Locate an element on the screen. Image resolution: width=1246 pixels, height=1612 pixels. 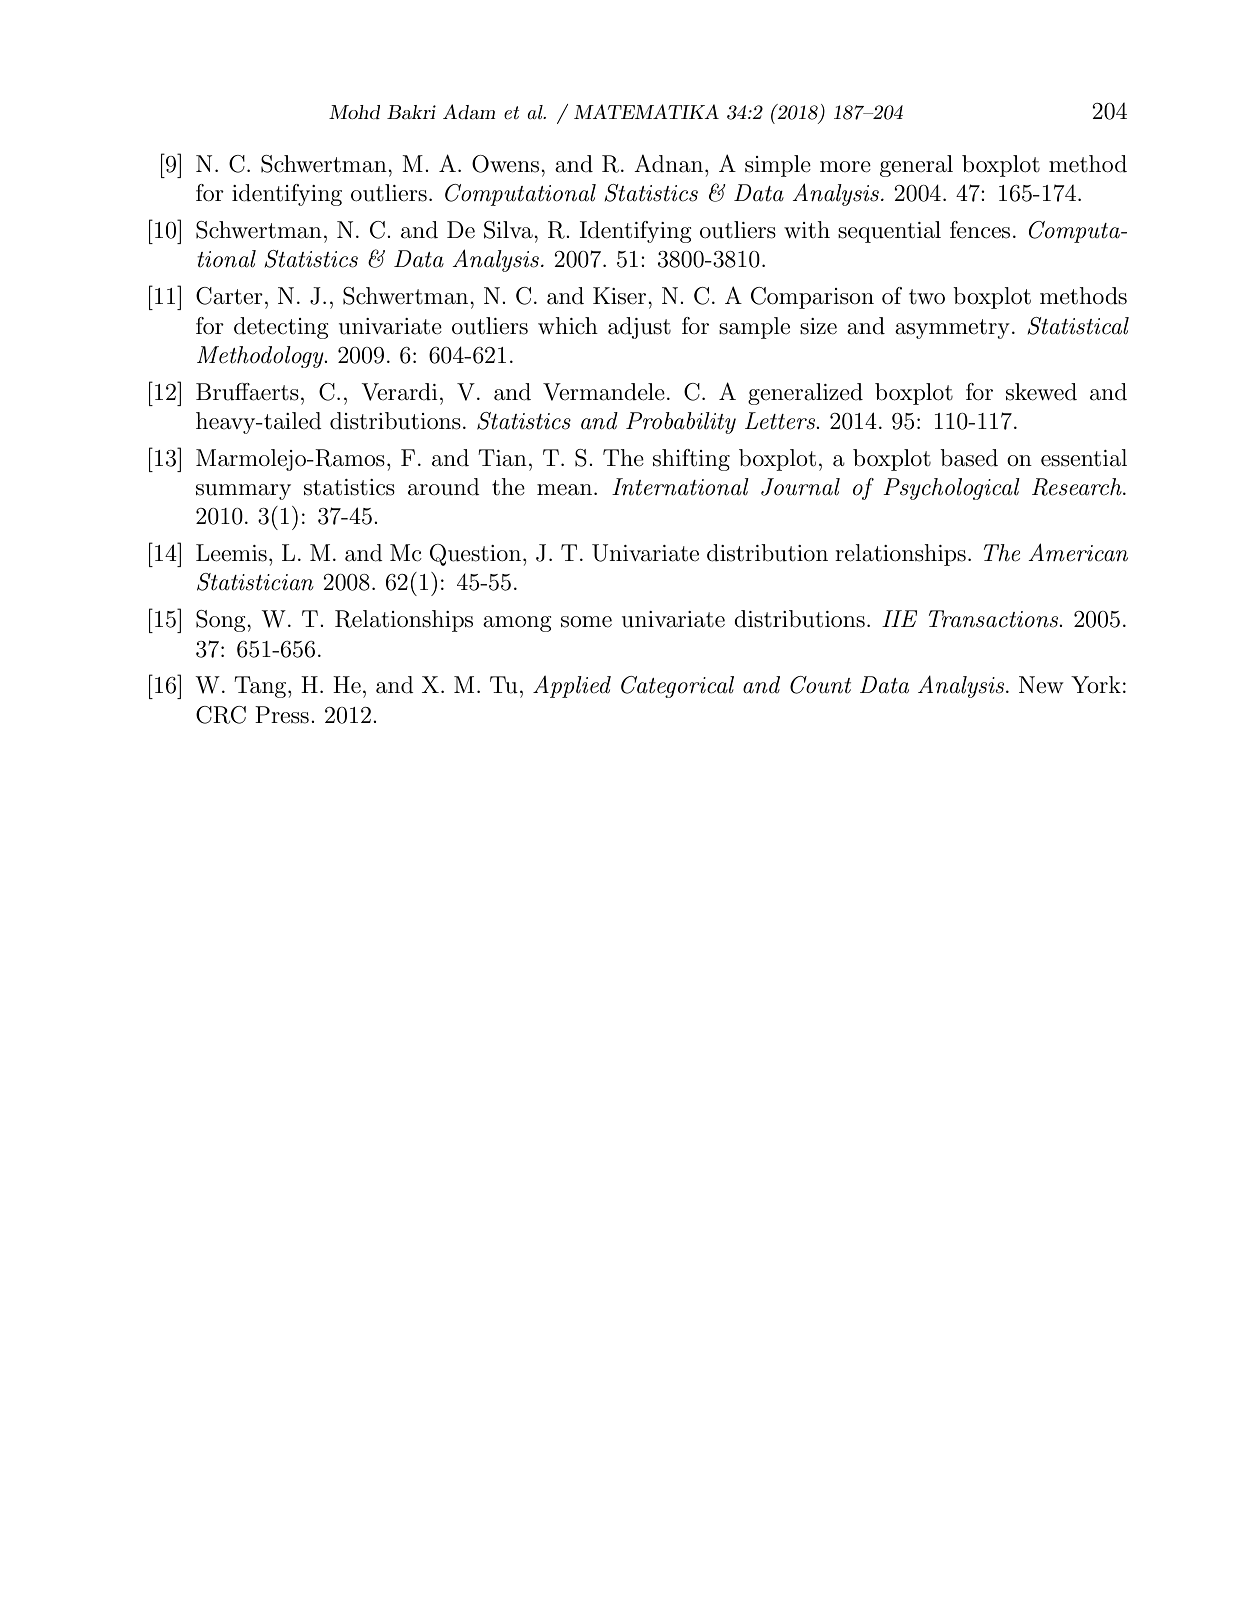
Statistician is located at coordinates (255, 582).
